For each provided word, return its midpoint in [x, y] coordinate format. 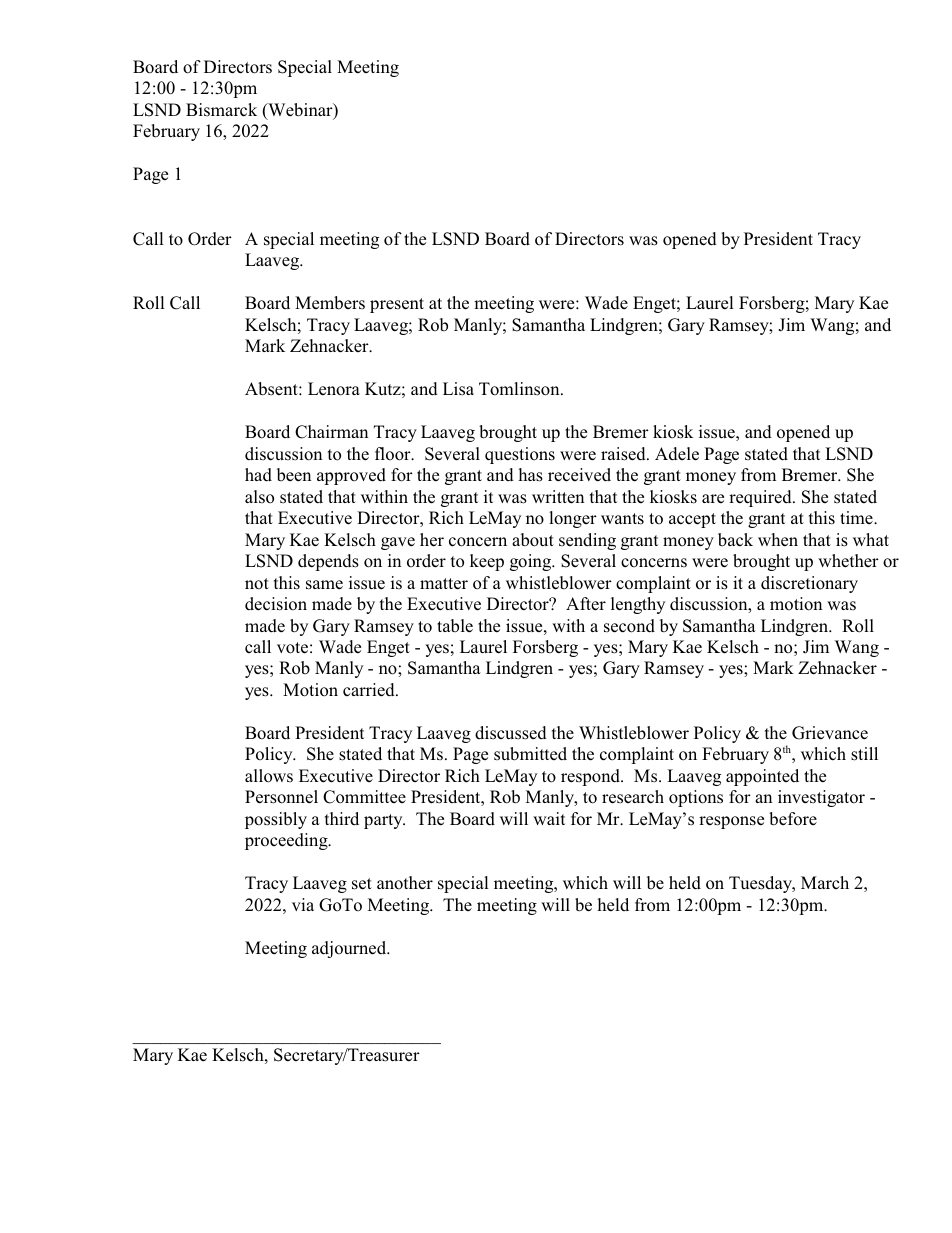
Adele [677, 454]
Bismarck [221, 110]
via [303, 904]
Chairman [331, 432]
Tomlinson [520, 389]
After [586, 604]
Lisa [458, 389]
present [397, 305]
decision [276, 604]
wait [549, 818]
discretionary [809, 584]
